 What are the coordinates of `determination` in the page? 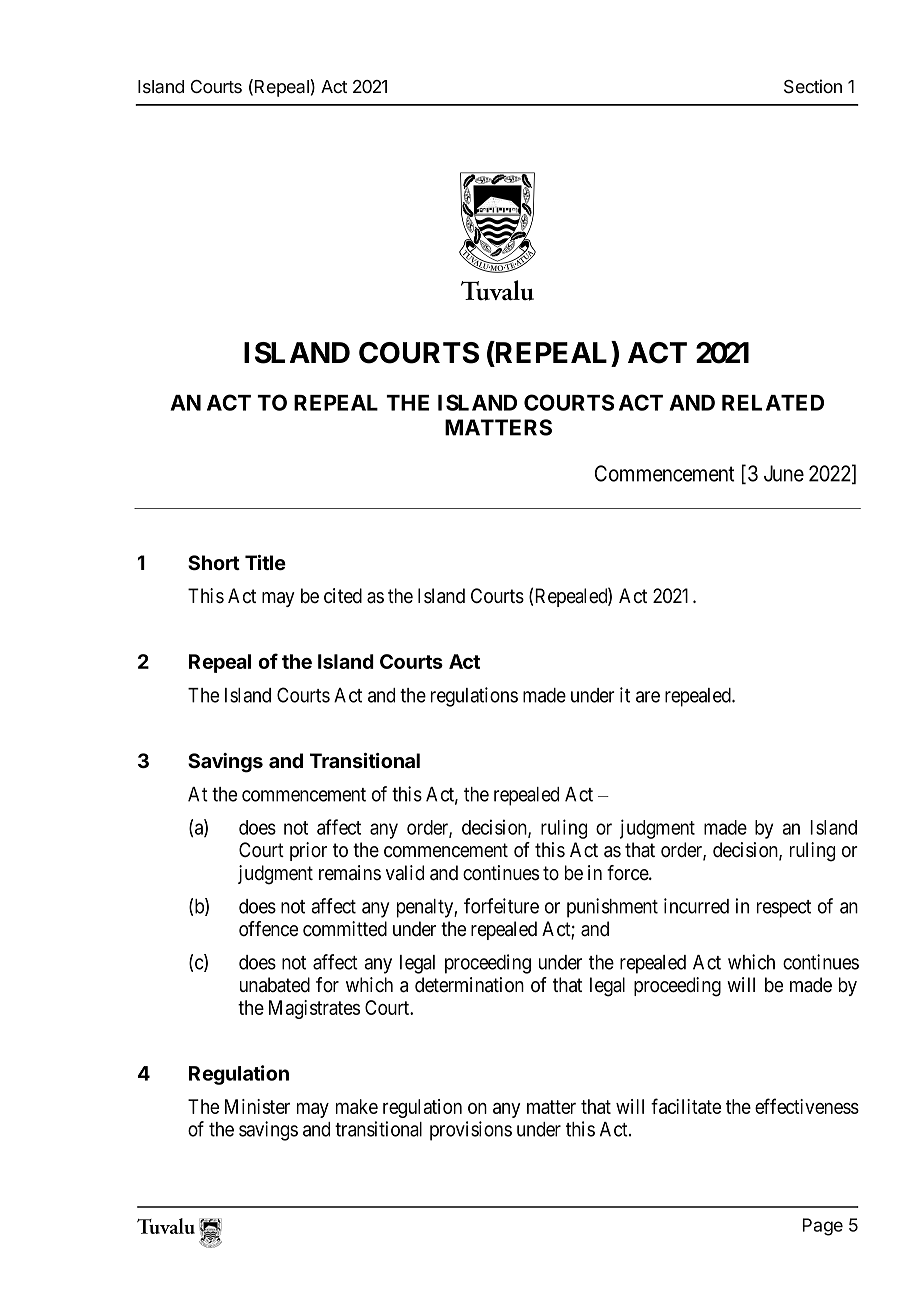 It's located at (469, 985).
